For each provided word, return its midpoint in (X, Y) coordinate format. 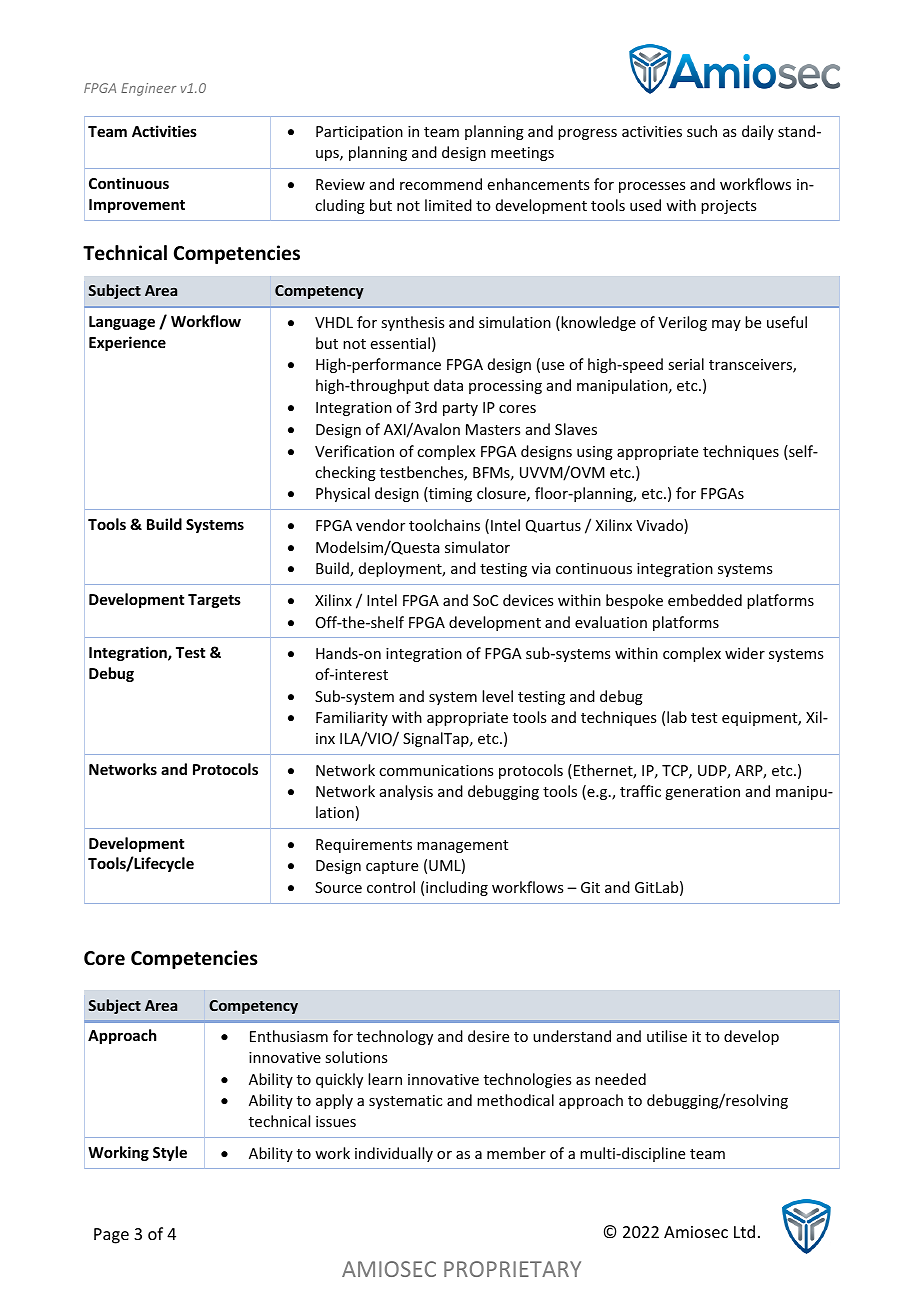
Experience (127, 343)
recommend (441, 184)
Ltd (744, 1231)
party (460, 409)
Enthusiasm (289, 1036)
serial (686, 364)
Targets (214, 601)
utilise (667, 1036)
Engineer (148, 89)
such (702, 131)
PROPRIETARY (512, 1269)
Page (111, 1236)
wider (745, 653)
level (497, 696)
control (391, 887)
